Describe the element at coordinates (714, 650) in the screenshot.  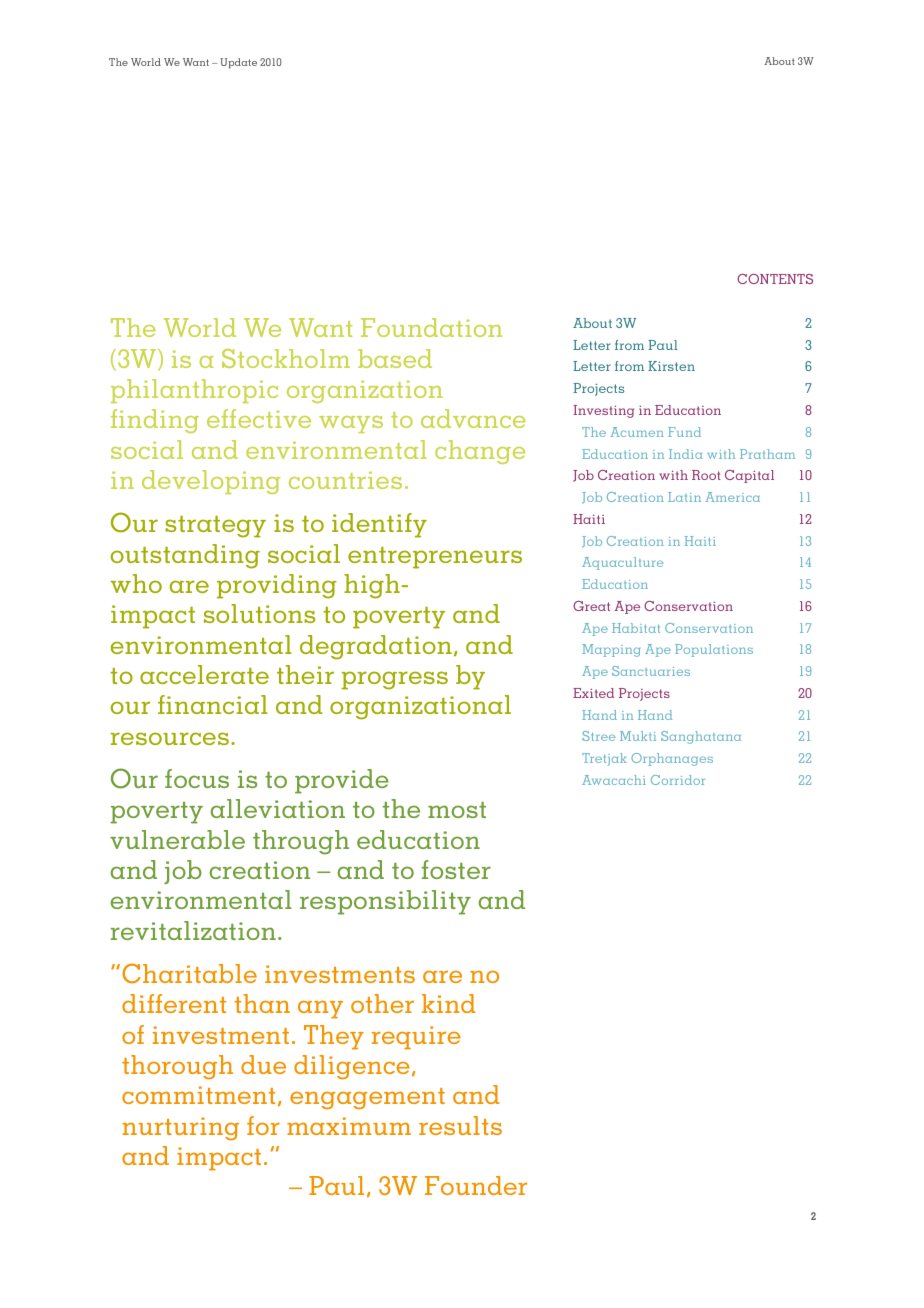
I see `Populations` at that location.
